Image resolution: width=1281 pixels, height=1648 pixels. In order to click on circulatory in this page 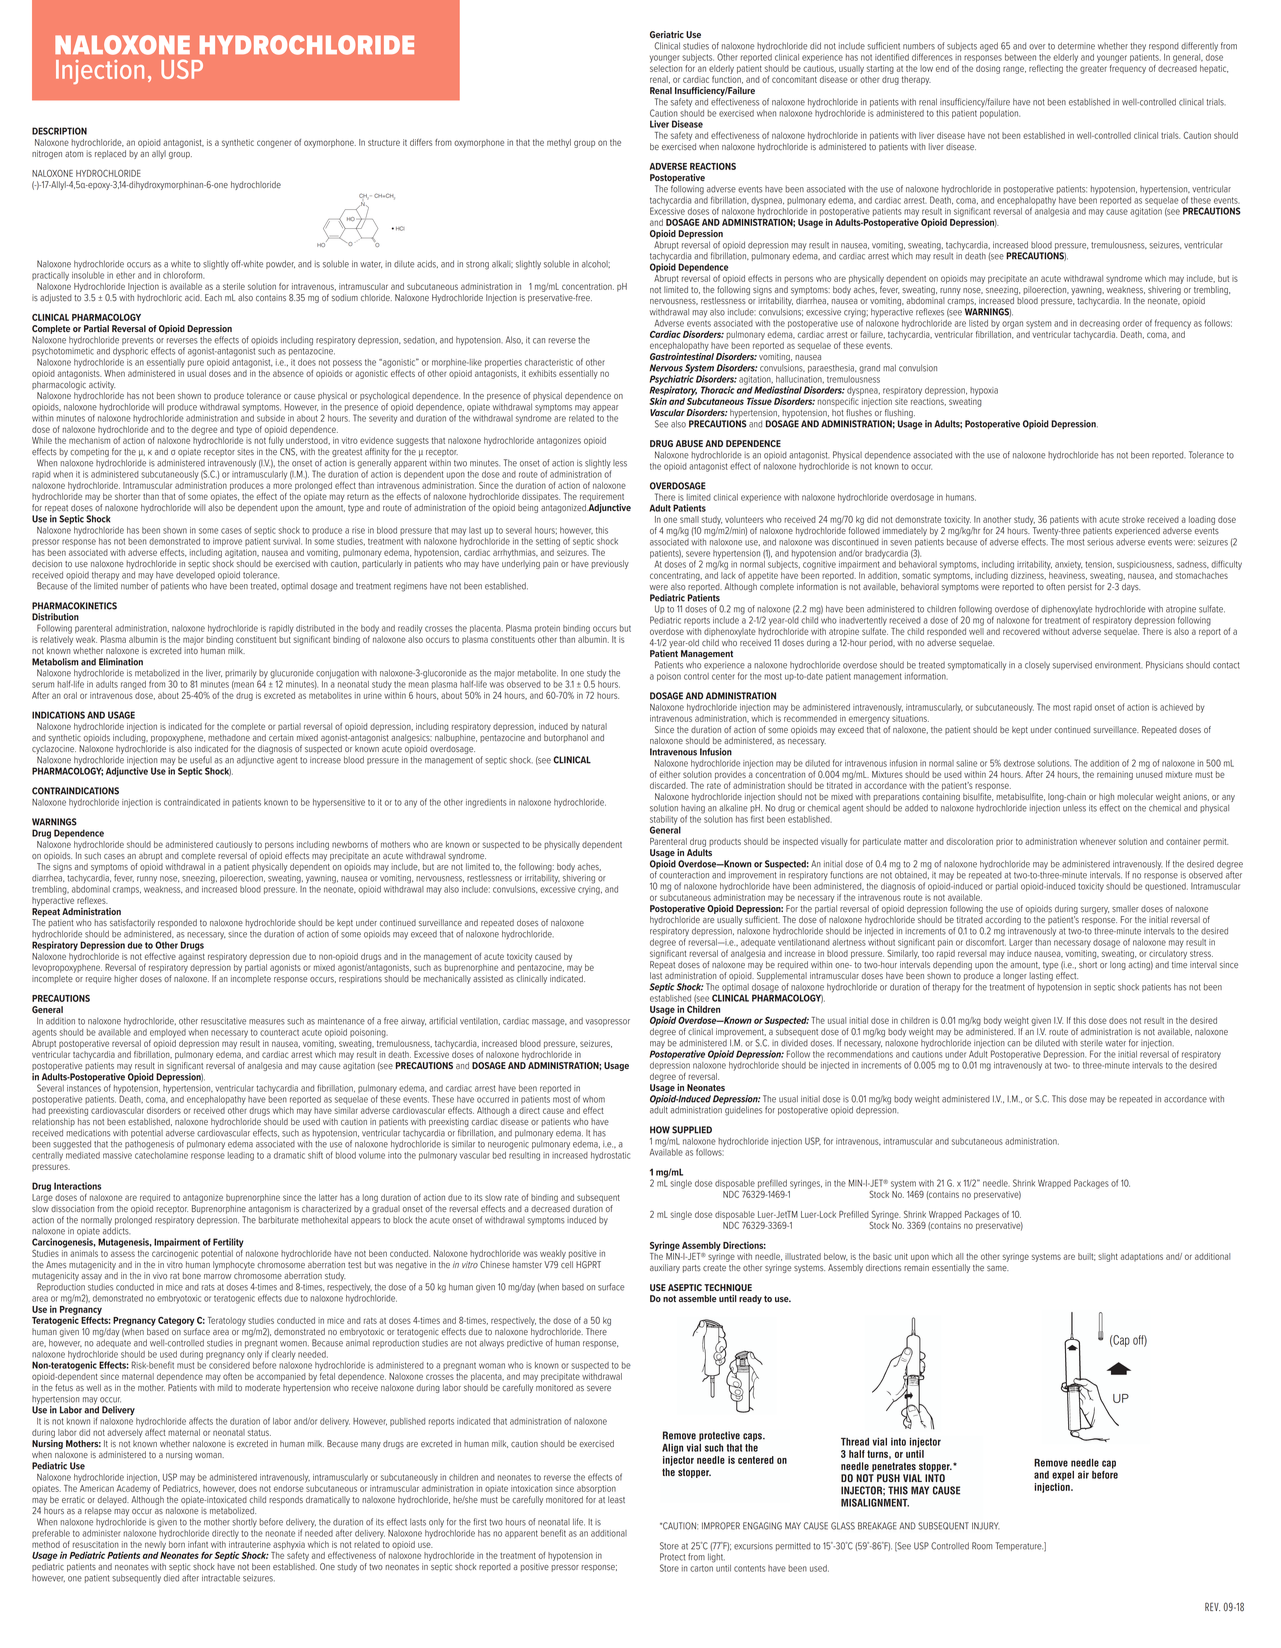, I will do `click(1168, 953)`.
